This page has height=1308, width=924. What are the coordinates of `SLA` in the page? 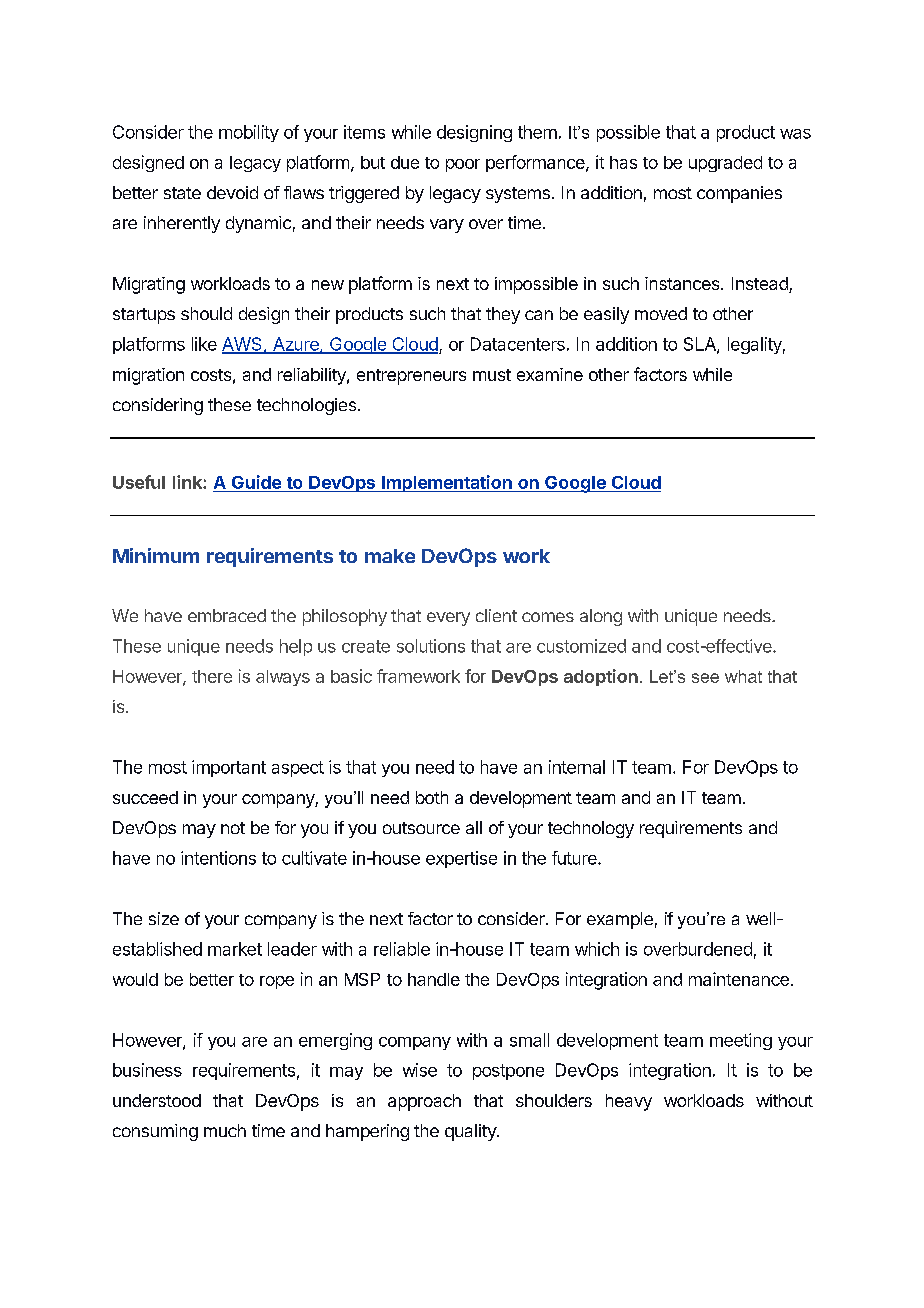 It's located at (701, 345).
